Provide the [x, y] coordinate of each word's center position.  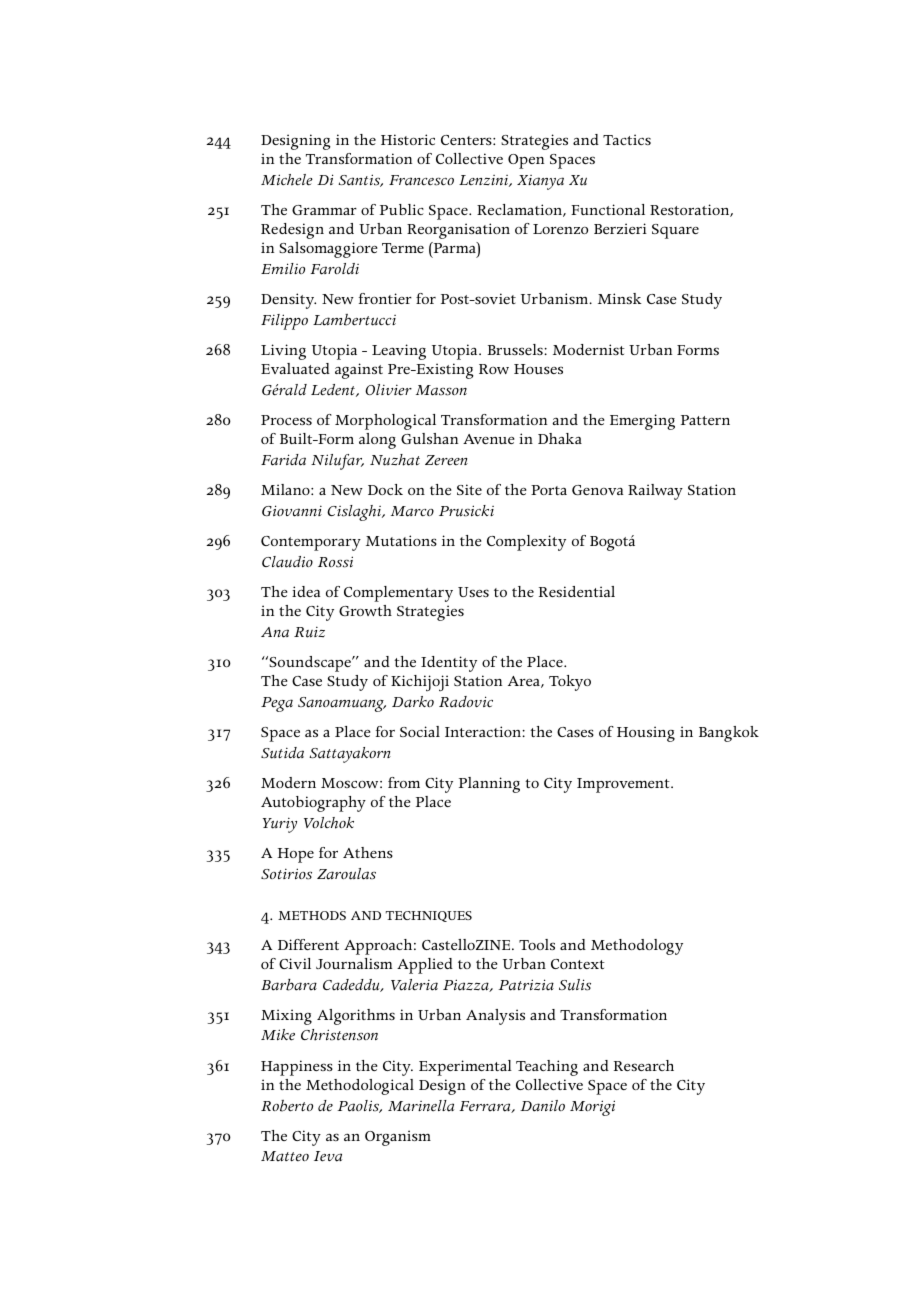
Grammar [324, 210]
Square [675, 231]
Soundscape [310, 664]
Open [526, 161]
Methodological [360, 1087]
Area [525, 682]
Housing [646, 734]
